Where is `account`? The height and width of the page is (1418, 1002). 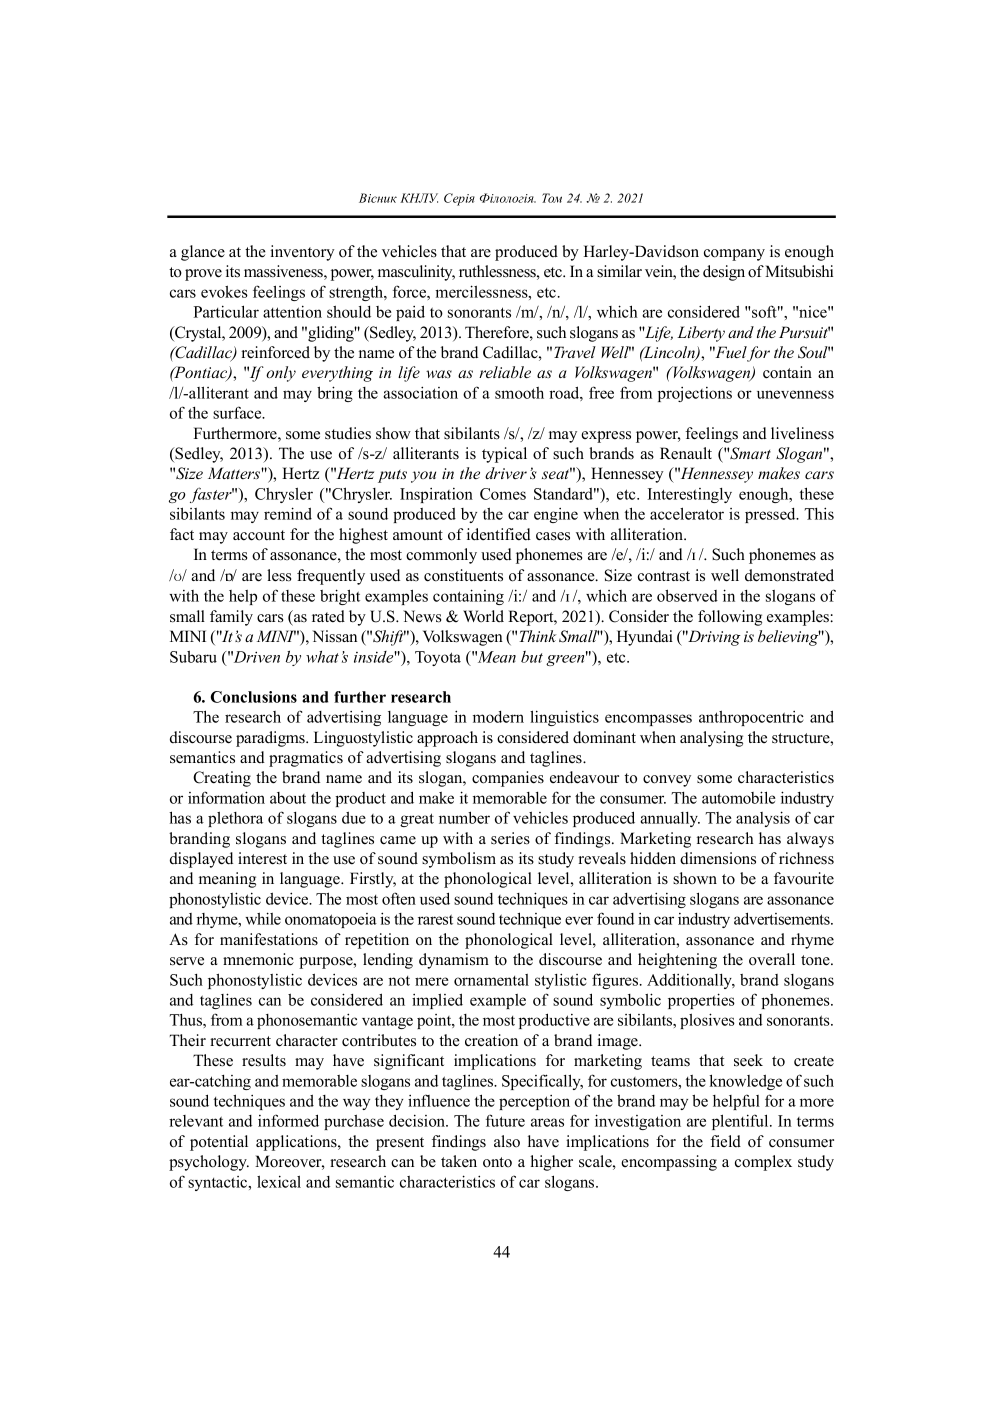
account is located at coordinates (259, 535).
